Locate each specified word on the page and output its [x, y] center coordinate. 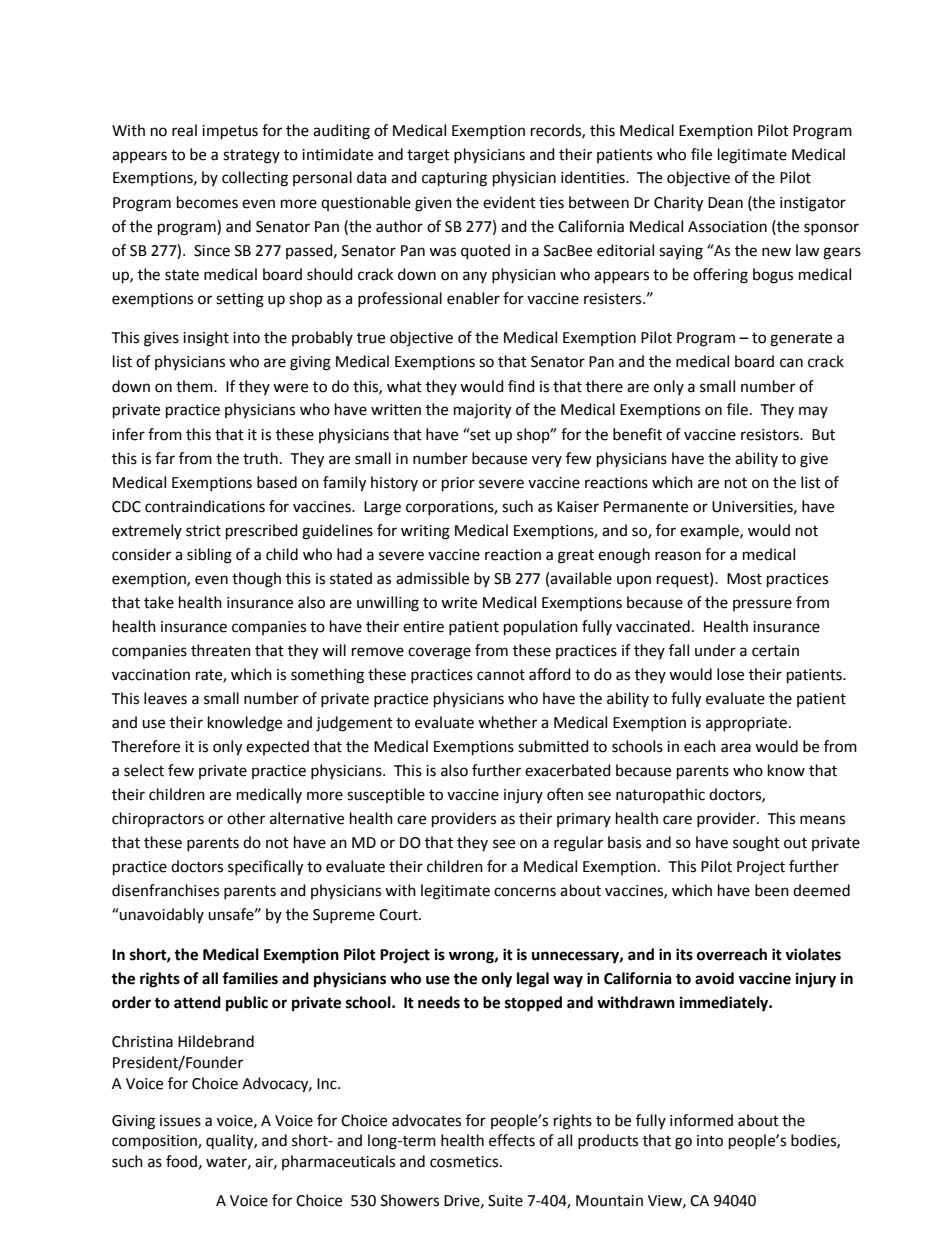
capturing [454, 179]
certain [775, 651]
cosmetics [465, 1162]
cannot [501, 675]
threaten [221, 650]
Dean [725, 203]
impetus [230, 132]
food [181, 1161]
